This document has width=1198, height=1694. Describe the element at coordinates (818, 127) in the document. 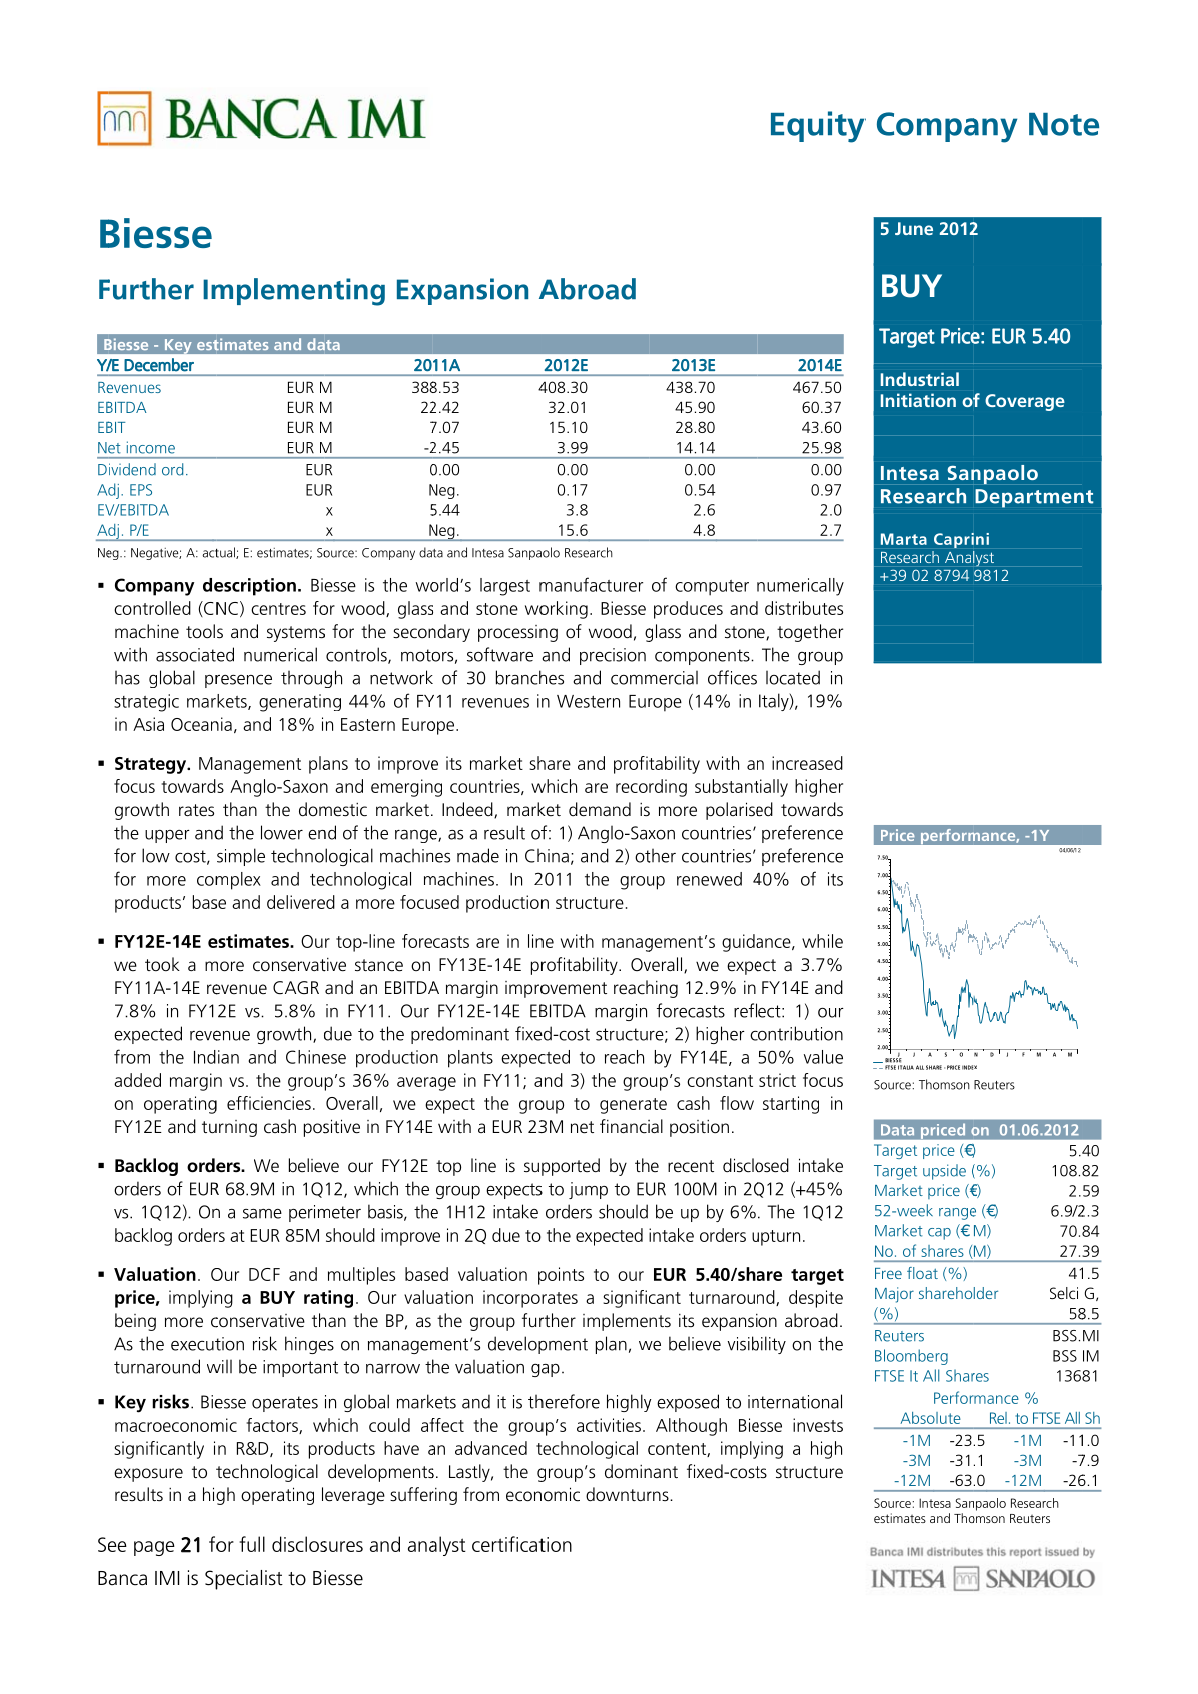

I see `Equity` at that location.
